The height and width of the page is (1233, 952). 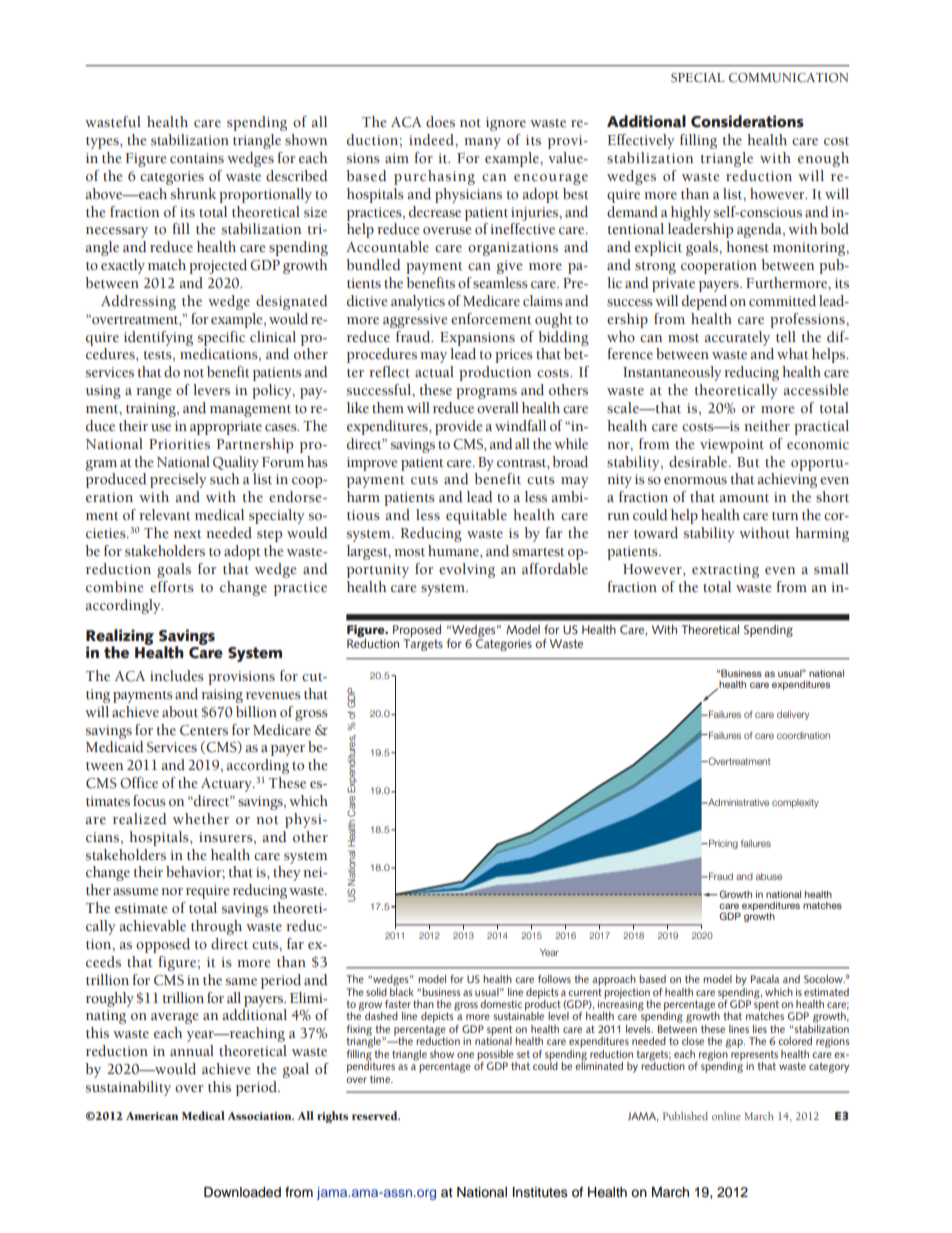 I want to click on enough, so click(x=823, y=159).
